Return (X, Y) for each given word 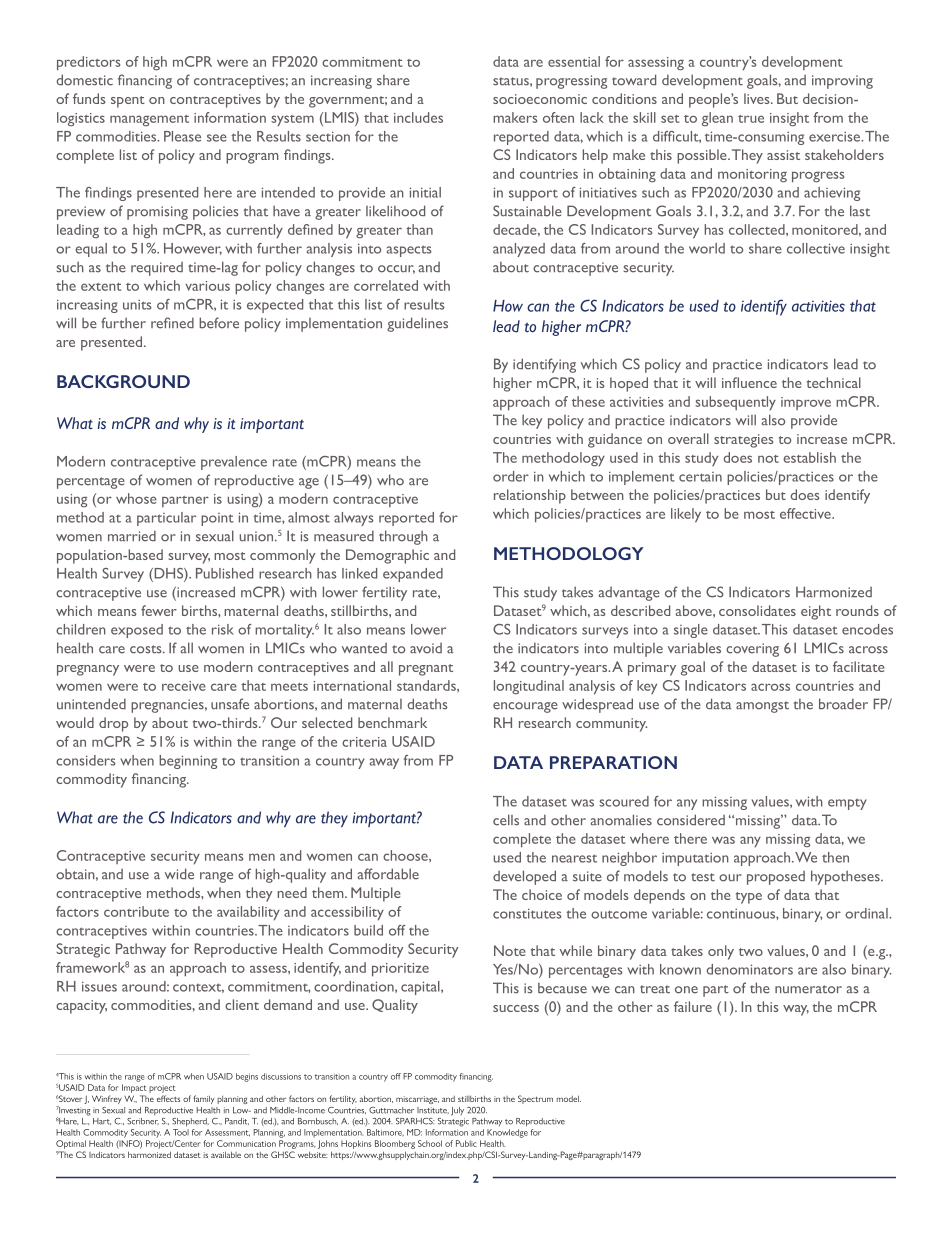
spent (128, 102)
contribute (136, 911)
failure (693, 1006)
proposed (776, 878)
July (457, 1111)
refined (172, 323)
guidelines (417, 324)
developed (524, 877)
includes (418, 117)
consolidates (757, 610)
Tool (181, 1132)
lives (758, 98)
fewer (159, 610)
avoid (426, 648)
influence (749, 382)
